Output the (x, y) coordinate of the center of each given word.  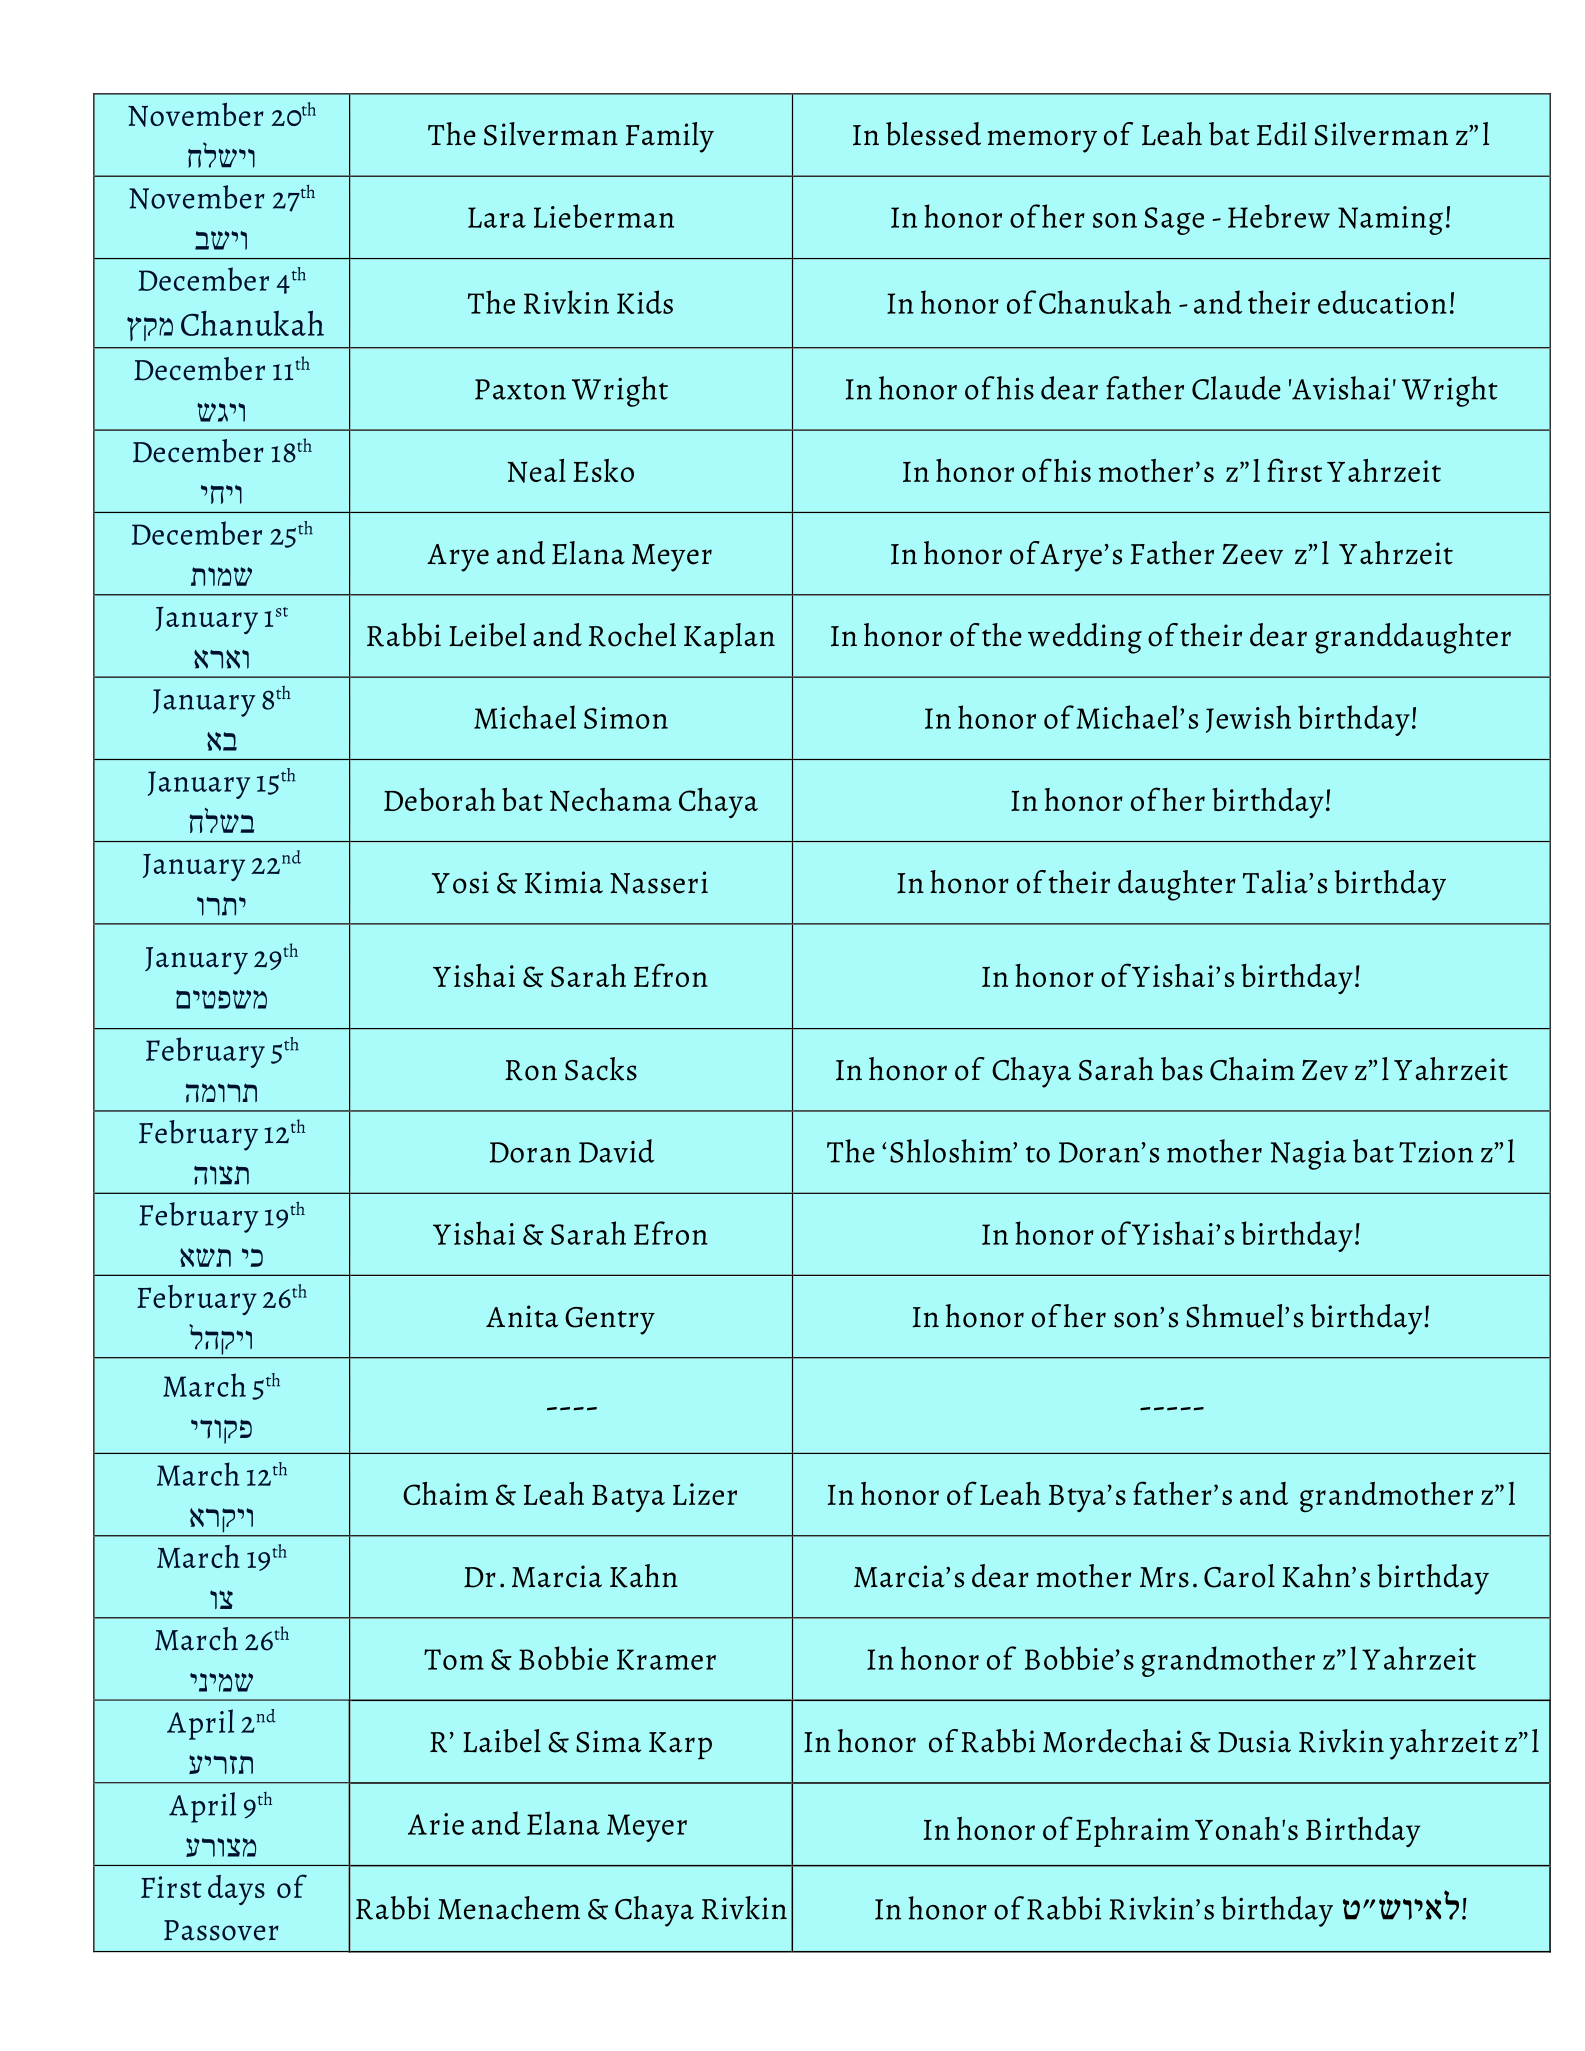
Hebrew (1279, 216)
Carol (1239, 1576)
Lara (497, 217)
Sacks (601, 1069)
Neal (536, 471)
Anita (522, 1316)
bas (1182, 1069)
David (616, 1151)
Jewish (1248, 719)
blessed (933, 134)
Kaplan (729, 638)
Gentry (610, 1321)
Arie (436, 1824)
